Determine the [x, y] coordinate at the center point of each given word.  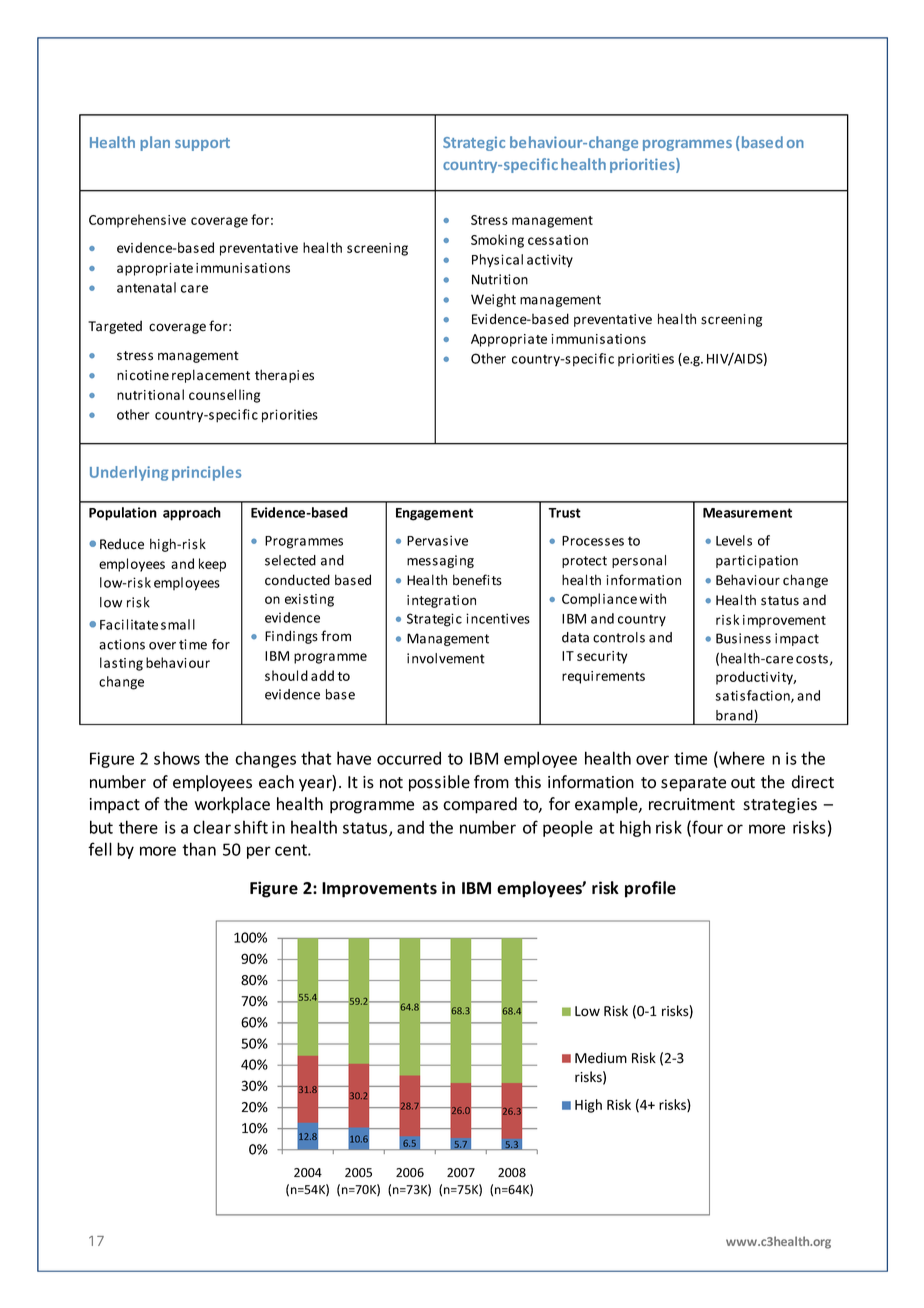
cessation [558, 240]
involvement [446, 658]
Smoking [497, 241]
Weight [493, 300]
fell [100, 849]
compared [480, 805]
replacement [211, 376]
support [202, 144]
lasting [121, 664]
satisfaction [753, 696]
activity [550, 261]
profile [650, 889]
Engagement [434, 514]
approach [192, 514]
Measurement [747, 513]
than [199, 849]
